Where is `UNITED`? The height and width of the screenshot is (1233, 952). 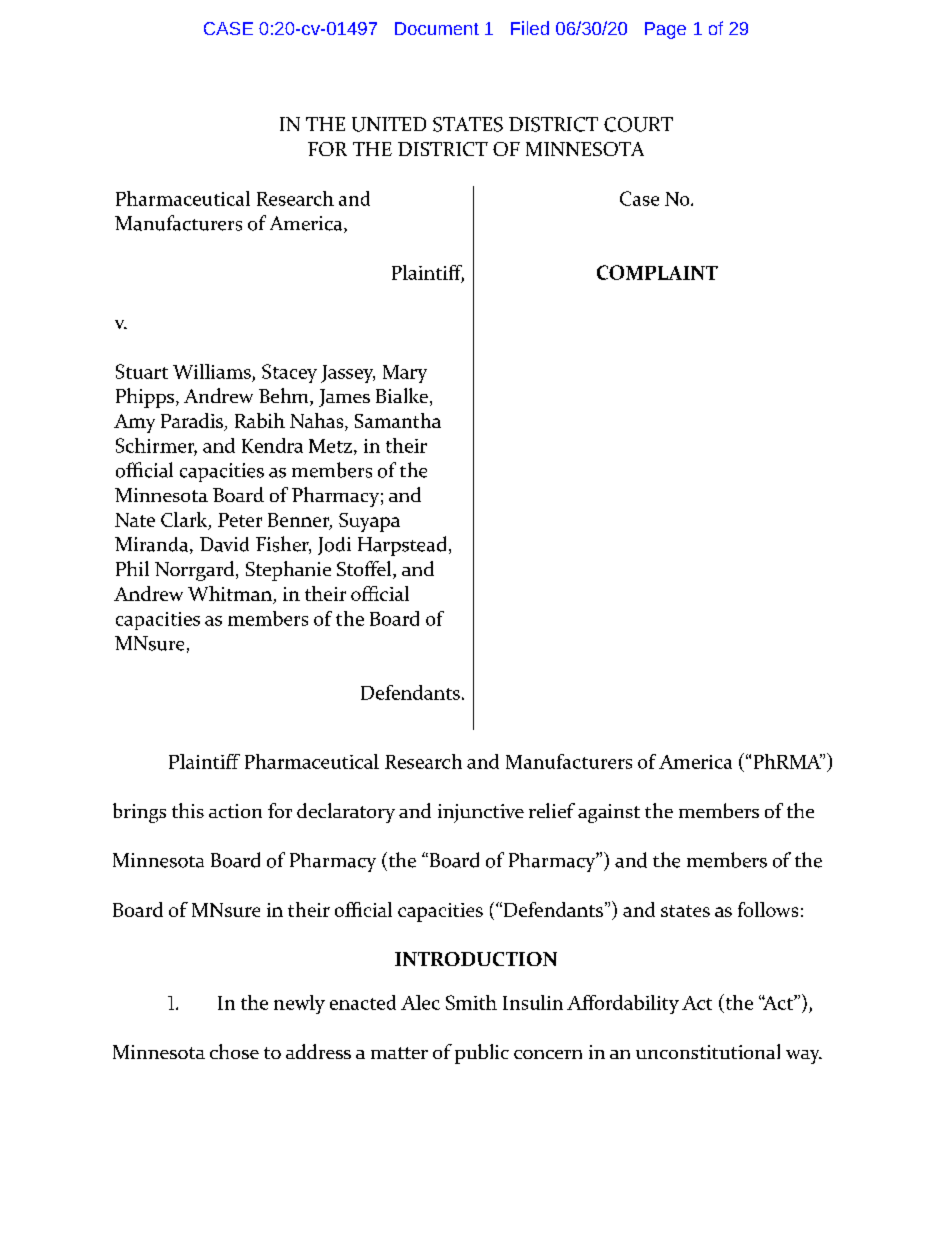
UNITED is located at coordinates (389, 124).
